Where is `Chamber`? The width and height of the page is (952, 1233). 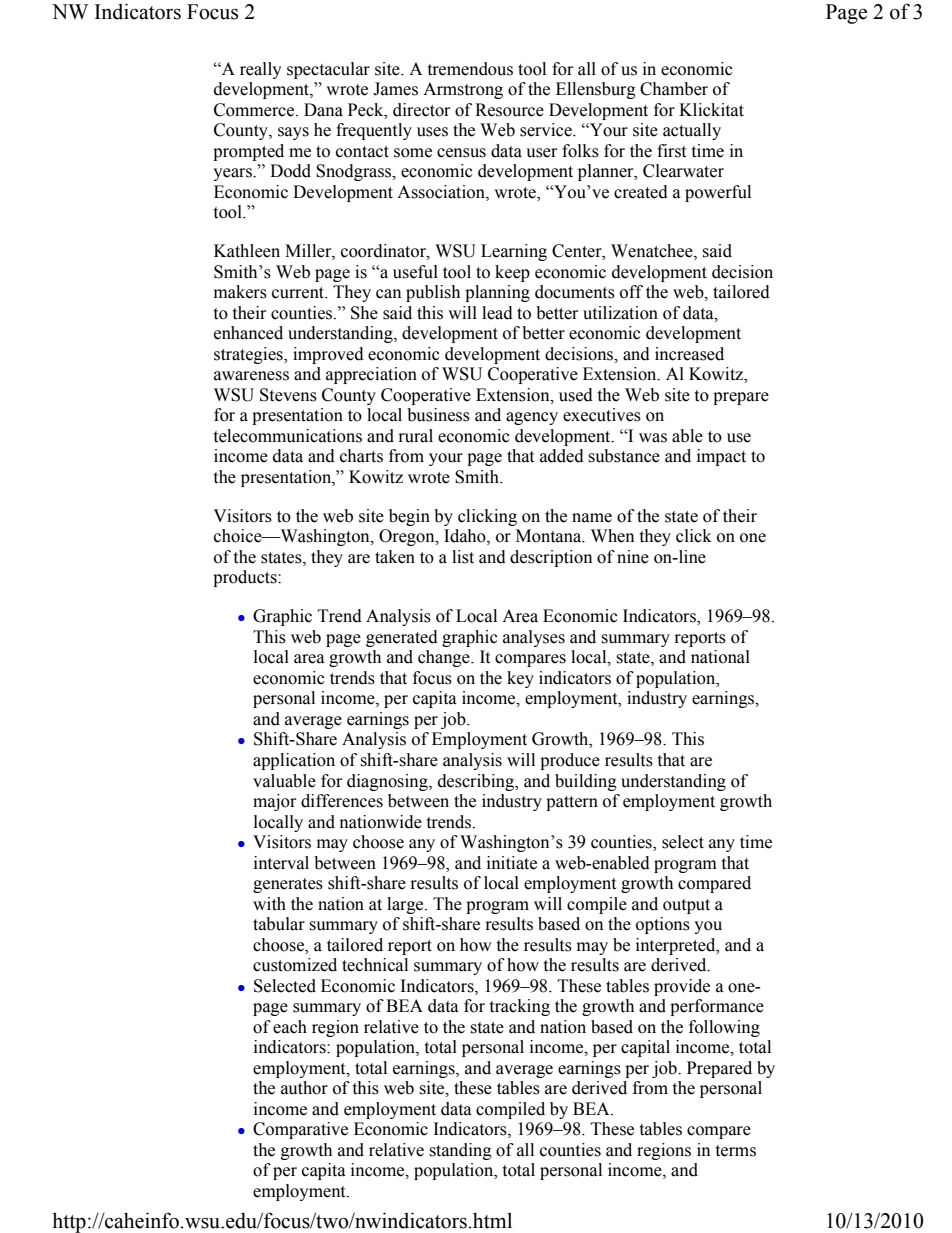 Chamber is located at coordinates (674, 89).
